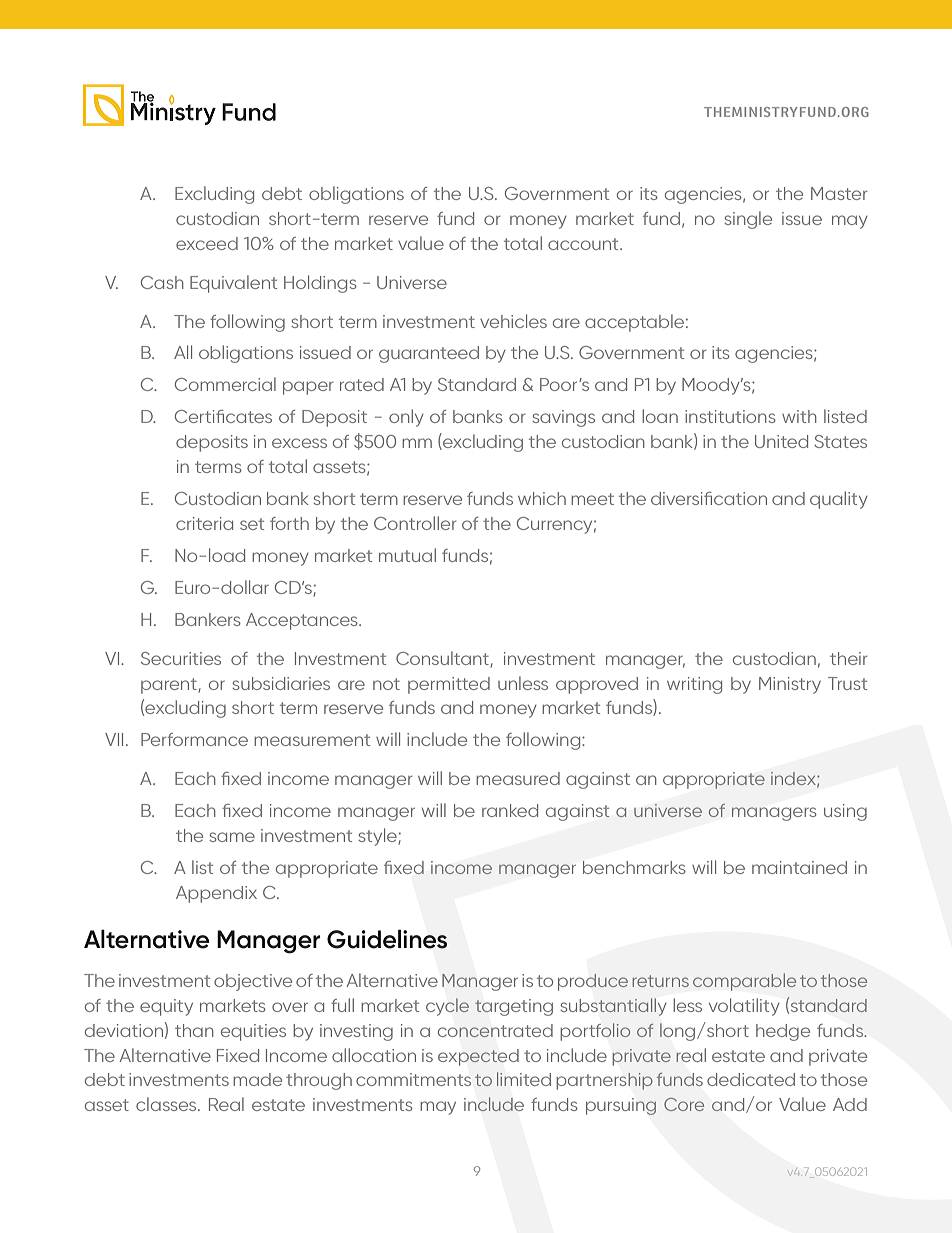  I want to click on Certificates, so click(223, 416).
